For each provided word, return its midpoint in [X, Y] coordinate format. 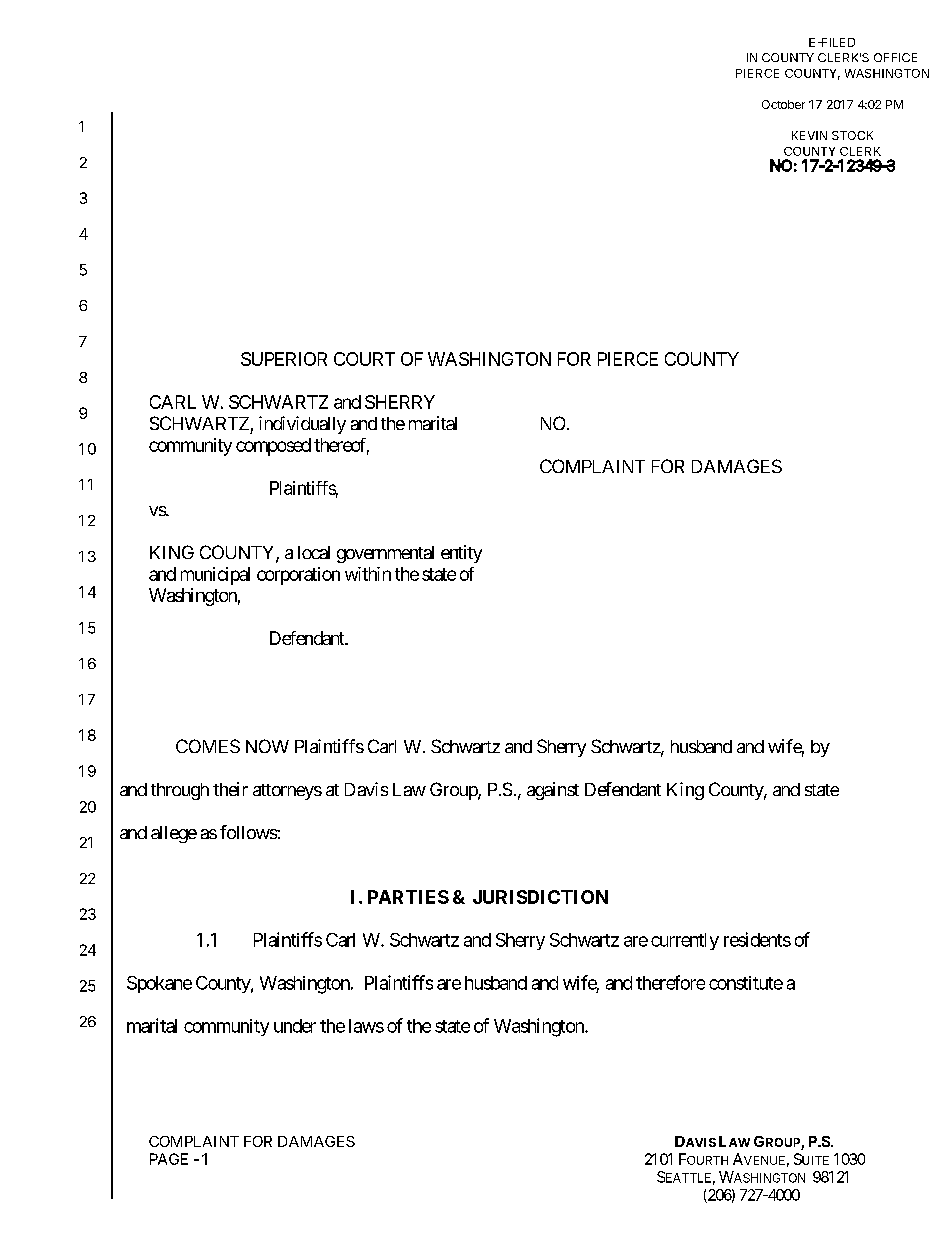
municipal [215, 576]
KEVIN [809, 135]
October [783, 104]
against [553, 791]
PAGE [169, 1159]
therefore [670, 982]
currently [685, 941]
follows [249, 832]
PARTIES [408, 897]
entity [461, 554]
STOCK [852, 135]
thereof [341, 446]
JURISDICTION [540, 897]
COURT [364, 359]
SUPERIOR [284, 359]
